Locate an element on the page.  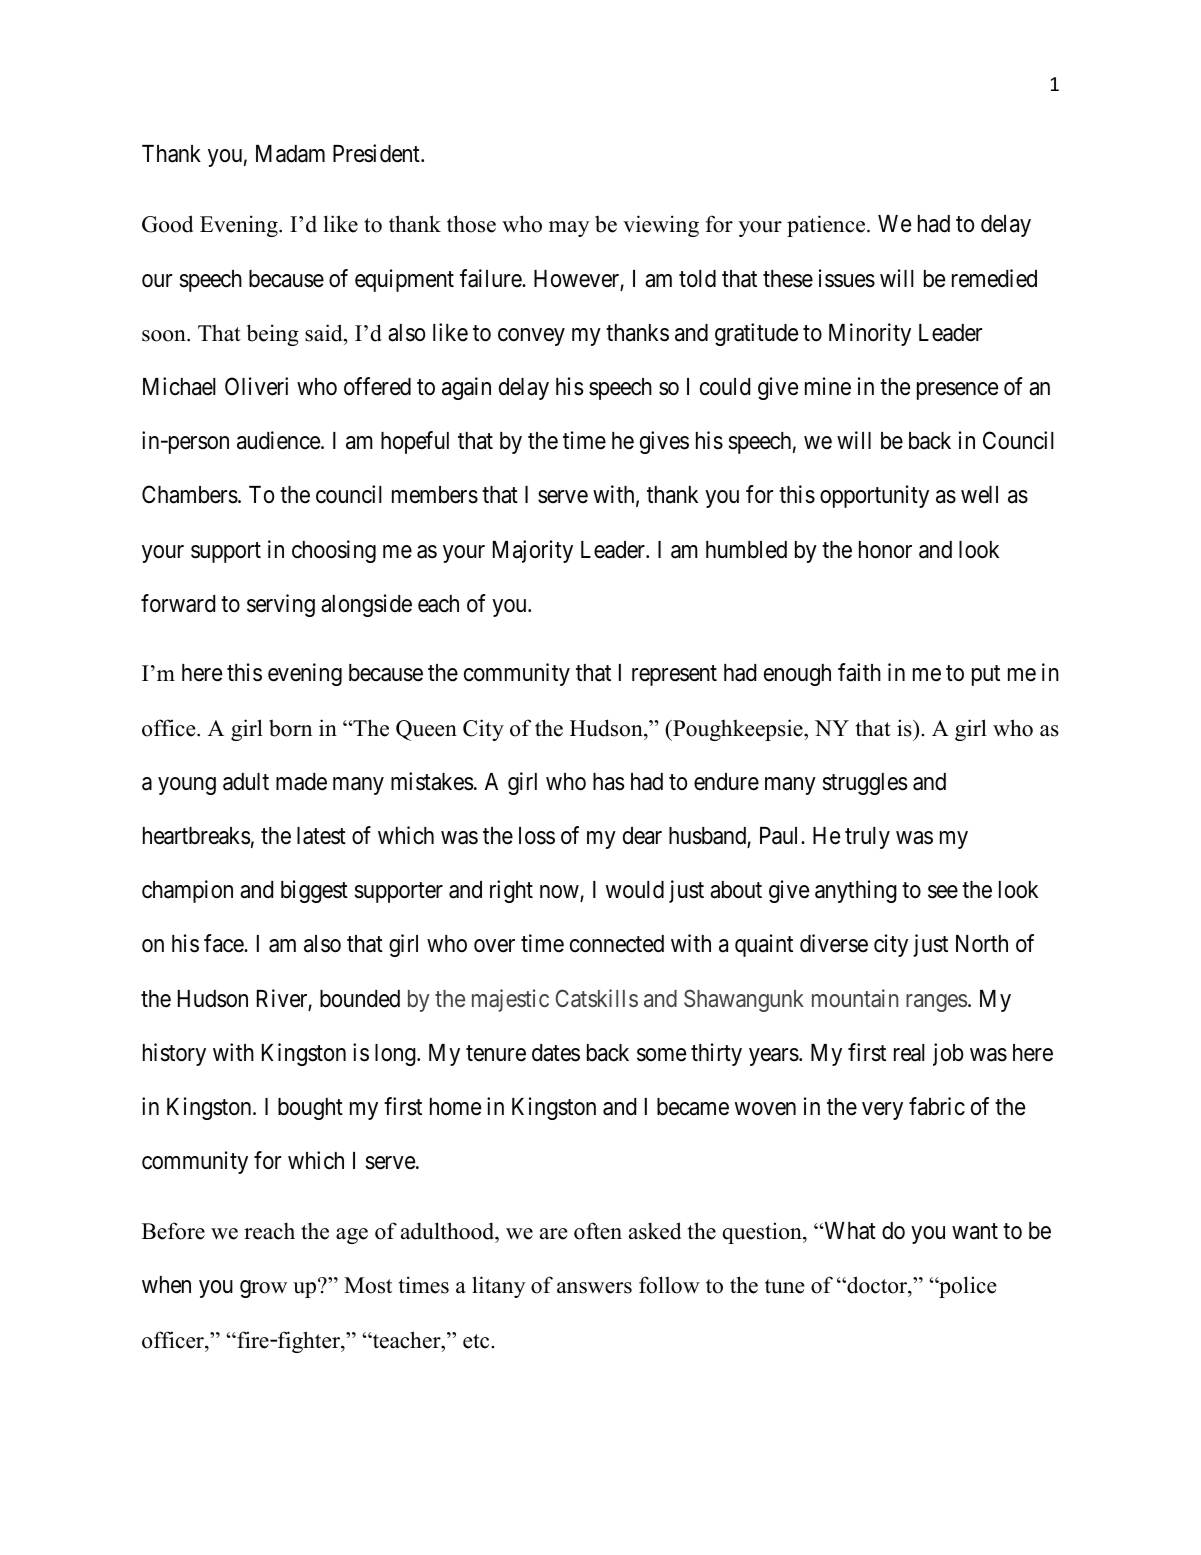
connected is located at coordinates (617, 944).
